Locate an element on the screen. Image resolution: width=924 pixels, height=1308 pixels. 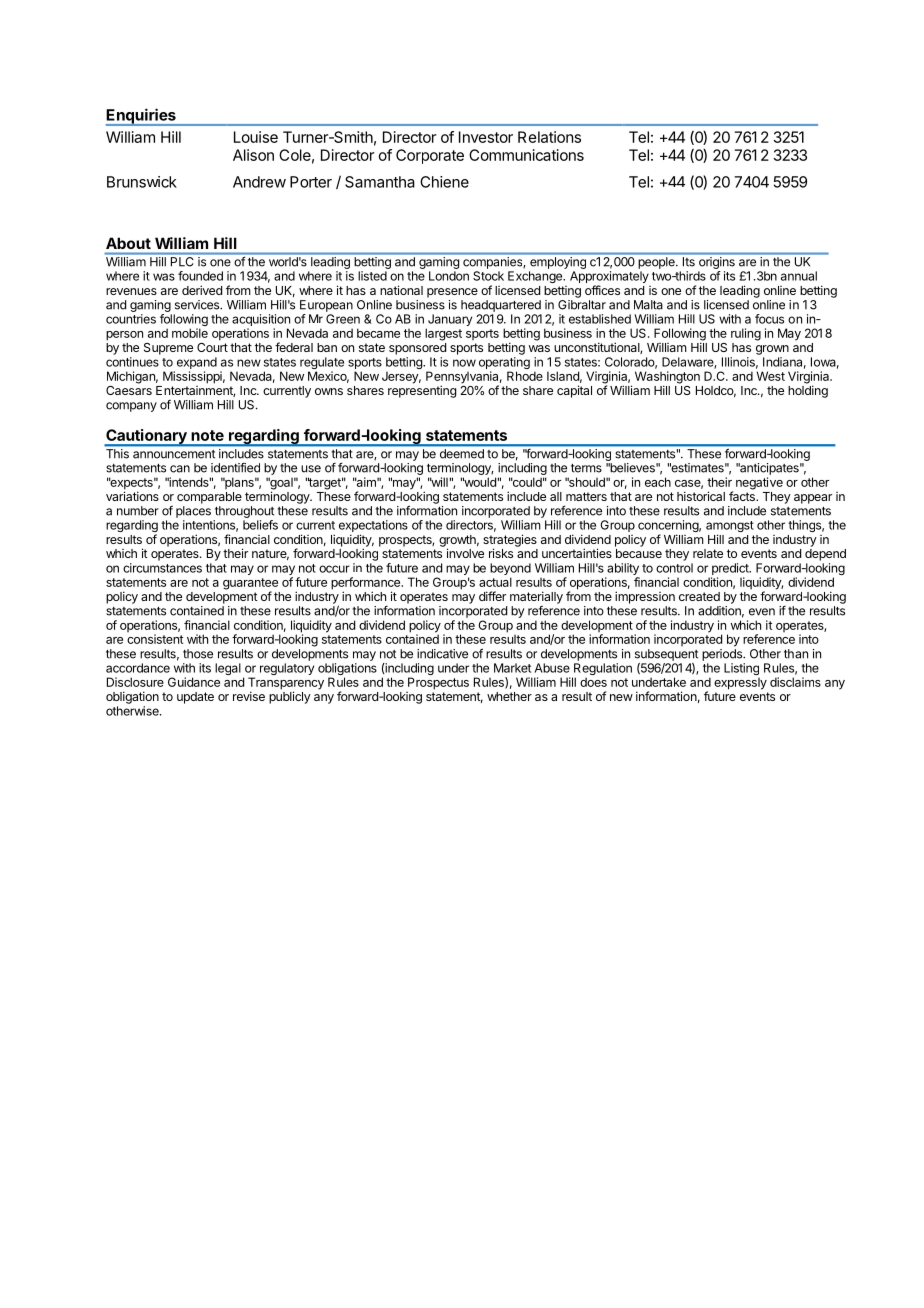
focus is located at coordinates (769, 319).
